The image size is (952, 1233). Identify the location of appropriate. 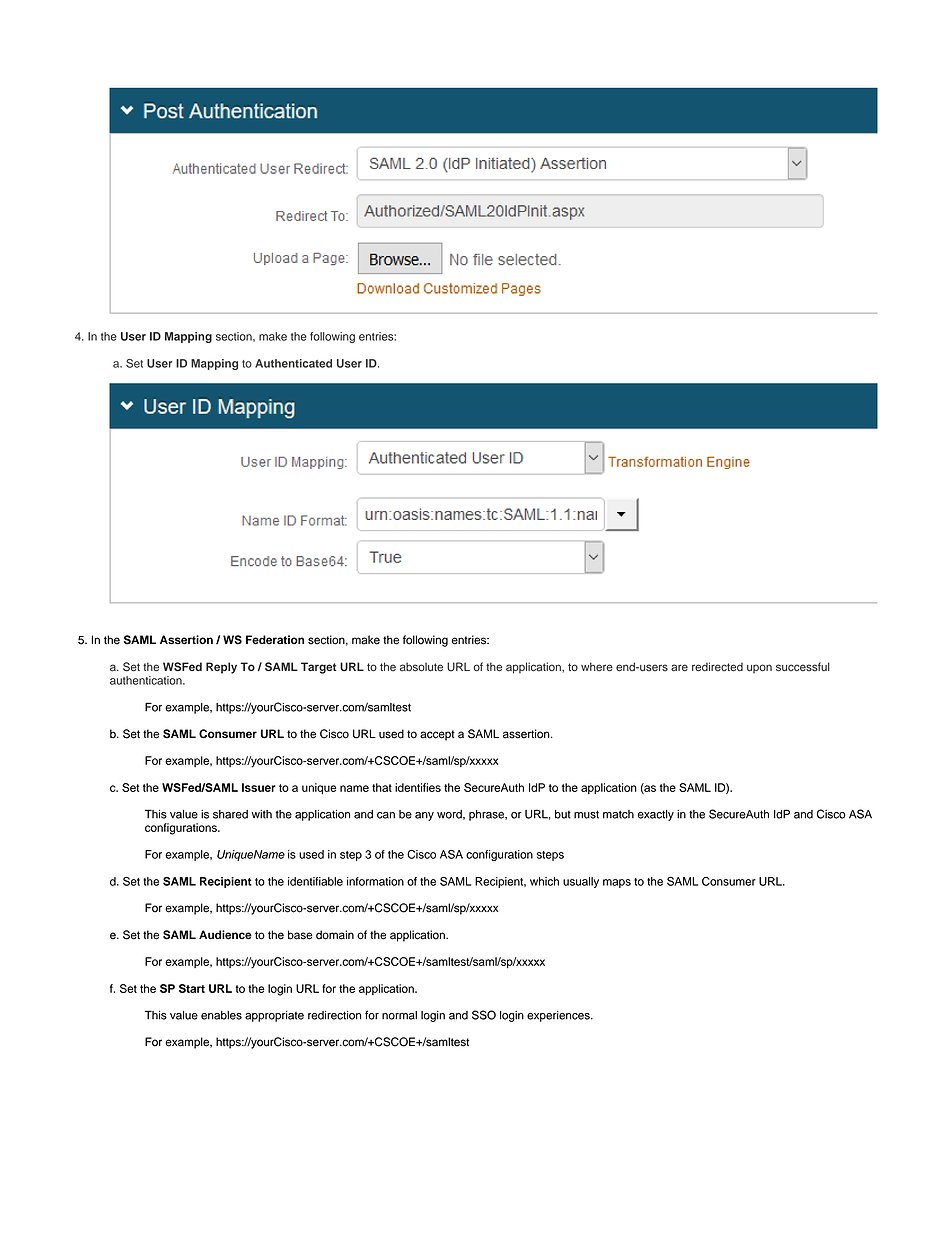
(274, 1016).
